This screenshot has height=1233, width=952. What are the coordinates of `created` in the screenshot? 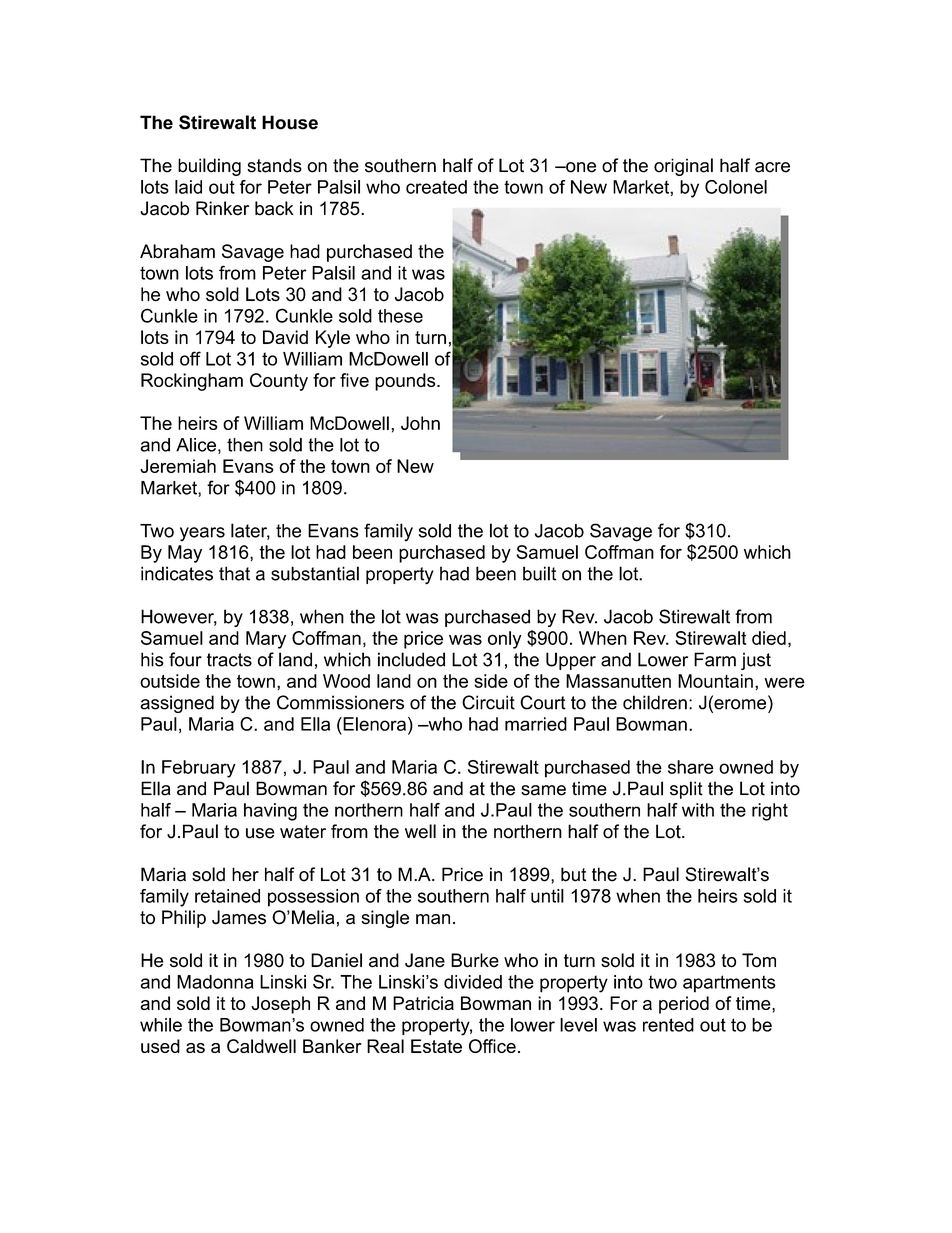 It's located at (436, 187).
